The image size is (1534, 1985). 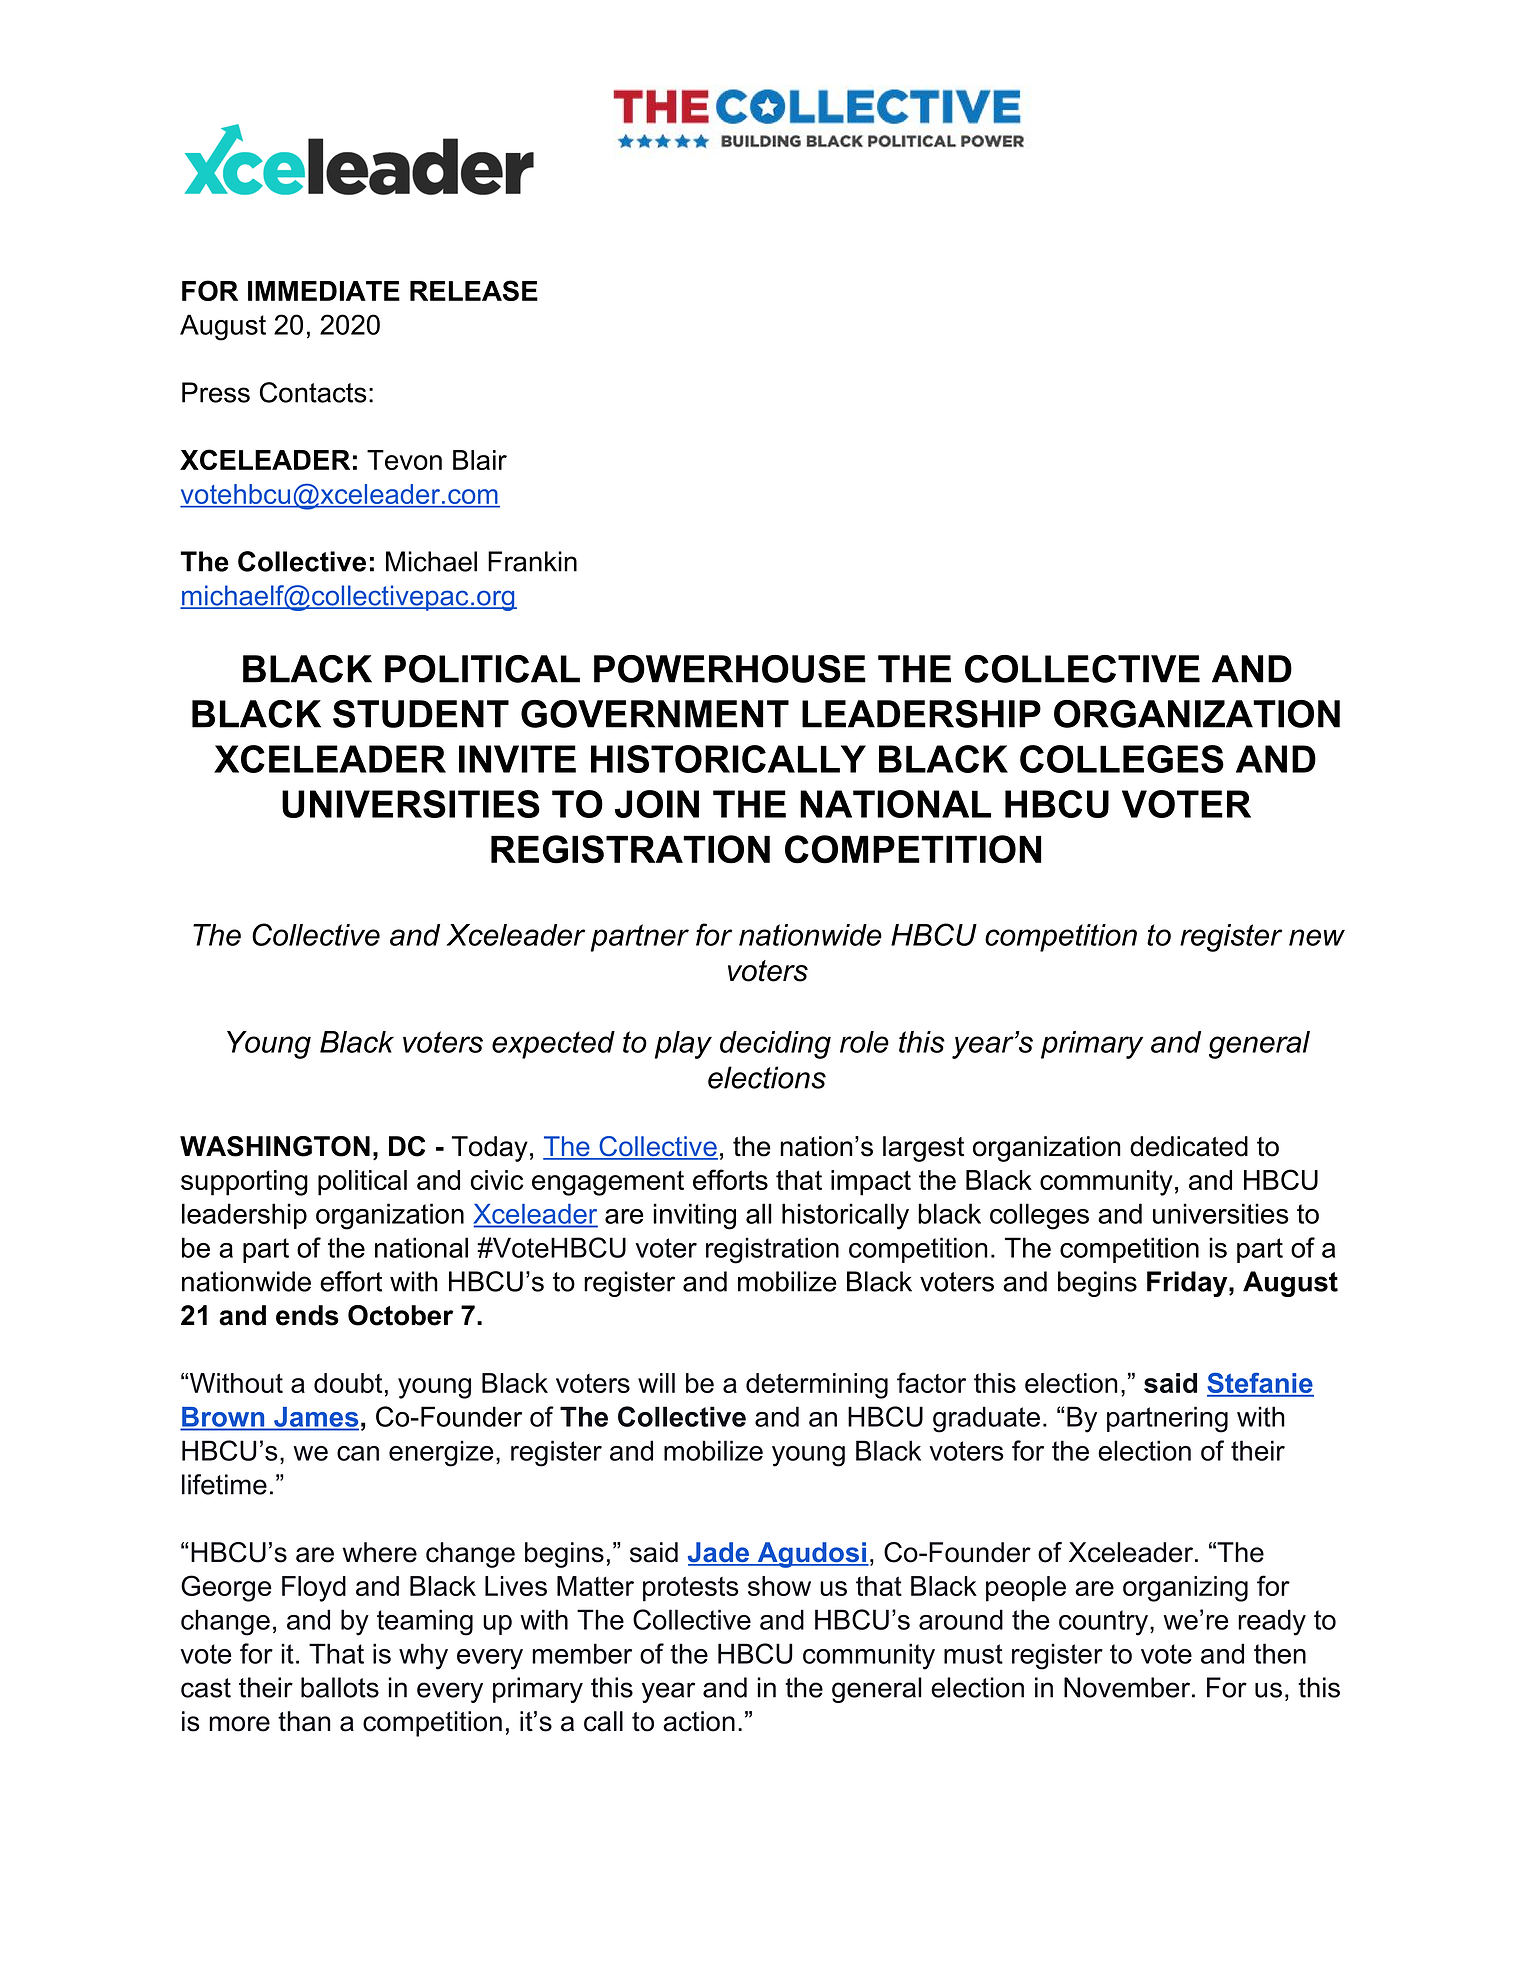 I want to click on dedicated, so click(x=1189, y=1146).
